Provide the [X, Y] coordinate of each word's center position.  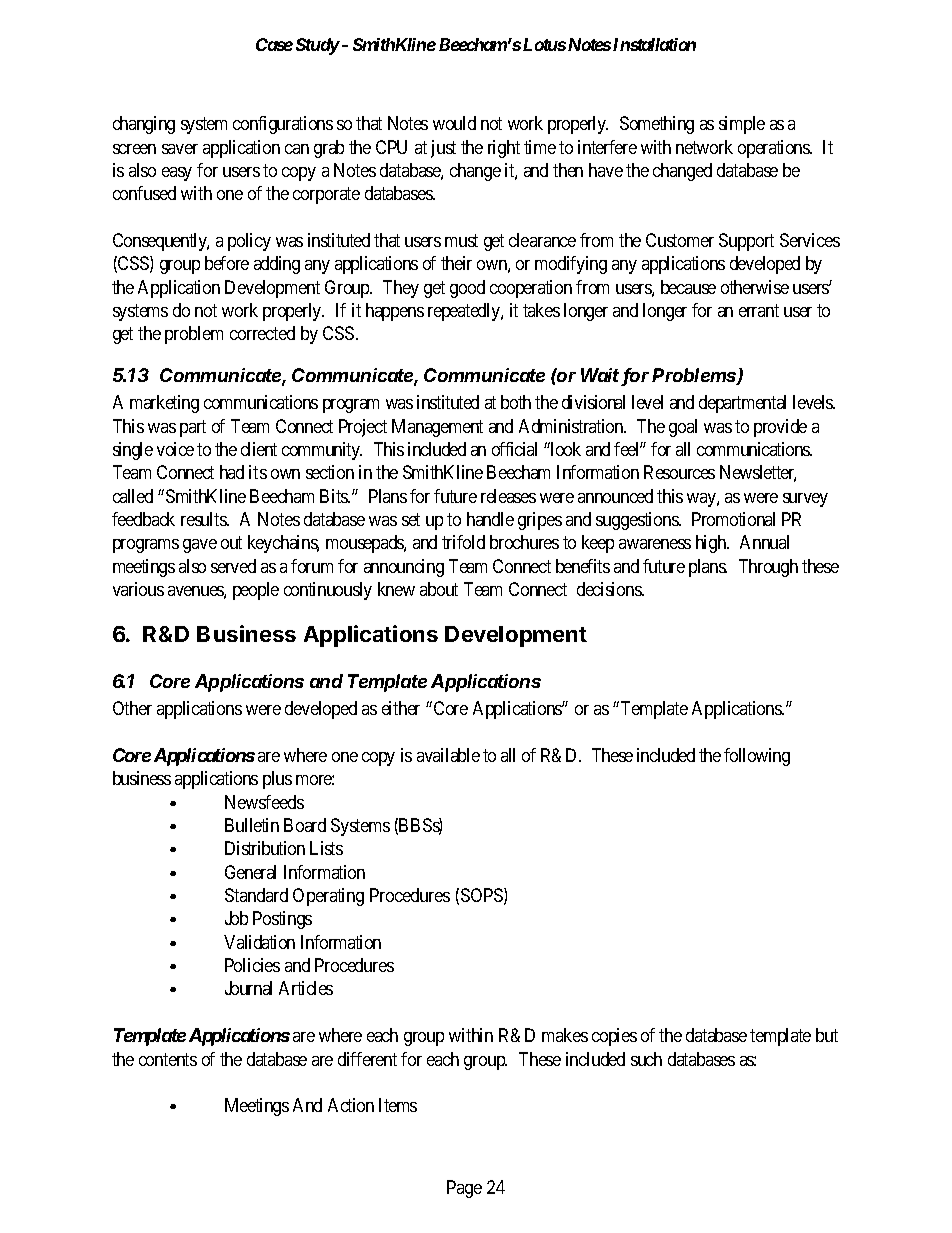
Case [274, 44]
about [439, 589]
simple [742, 125]
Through [768, 568]
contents [168, 1059]
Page [464, 1189]
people [256, 591]
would [454, 123]
